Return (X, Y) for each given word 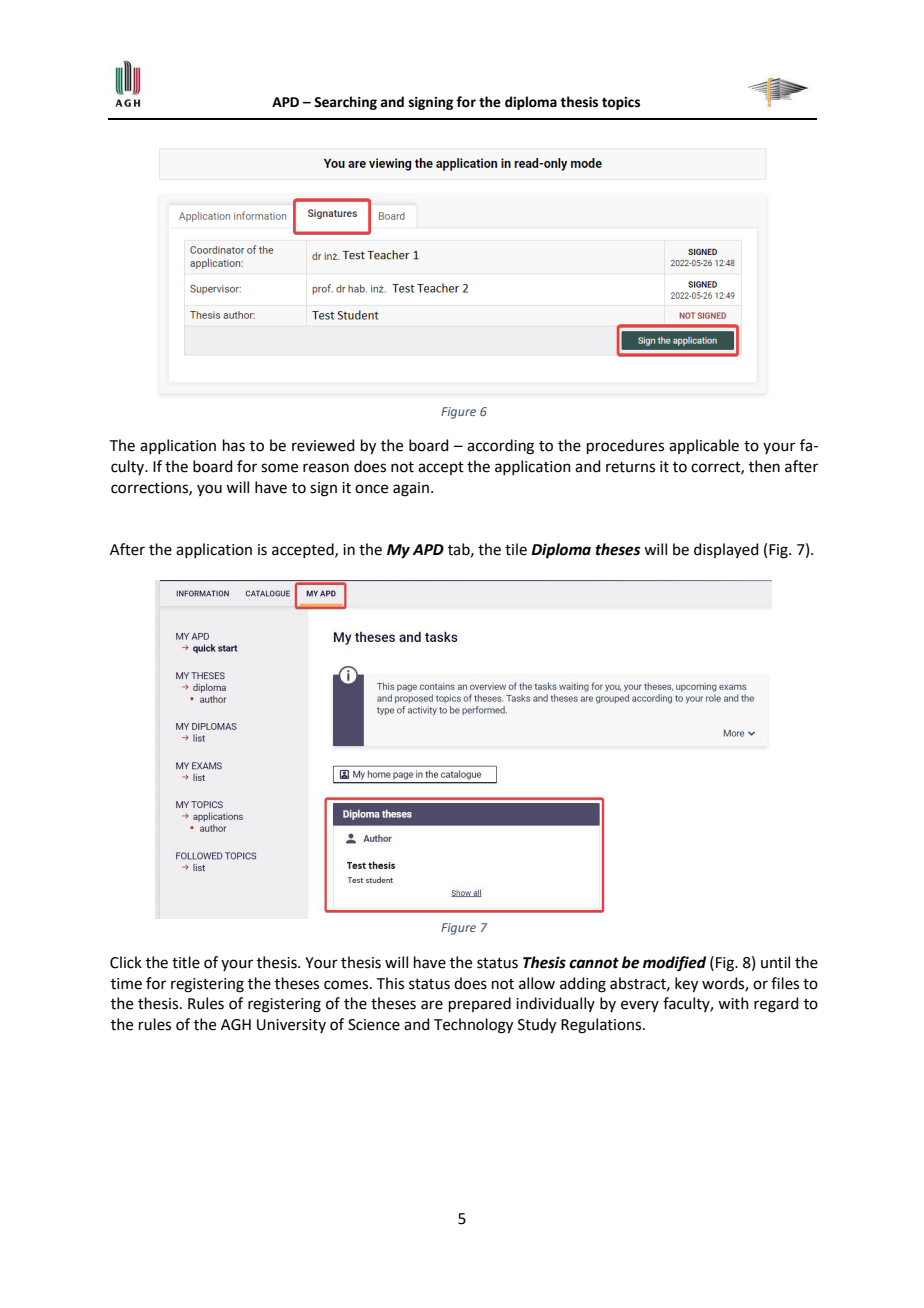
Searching (345, 103)
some (279, 468)
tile (516, 549)
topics (621, 103)
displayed (726, 550)
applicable (704, 446)
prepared (480, 1004)
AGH (236, 1025)
